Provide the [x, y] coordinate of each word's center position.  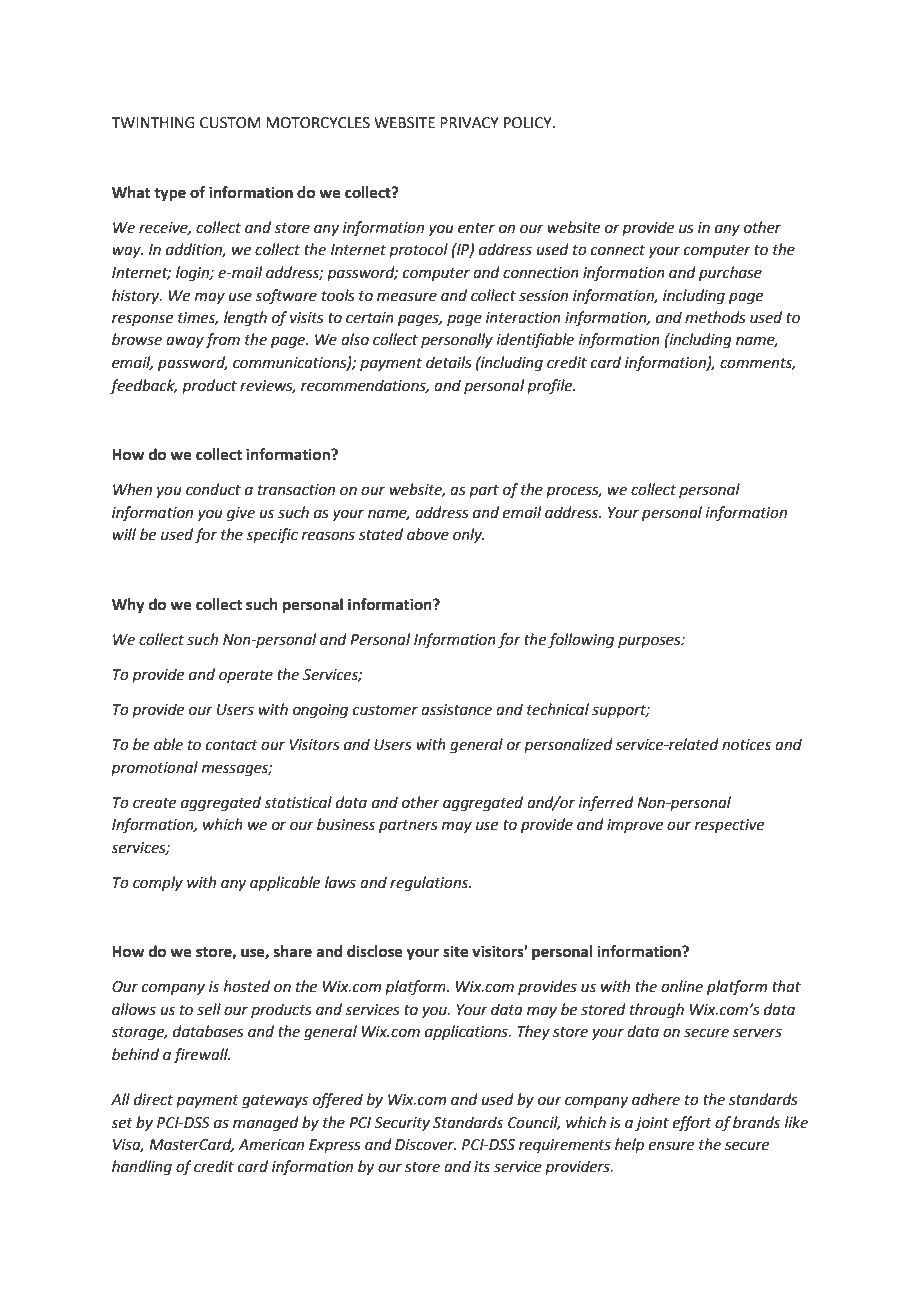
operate [246, 676]
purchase [730, 273]
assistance [456, 710]
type [170, 195]
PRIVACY [469, 123]
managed [266, 1124]
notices [746, 745]
